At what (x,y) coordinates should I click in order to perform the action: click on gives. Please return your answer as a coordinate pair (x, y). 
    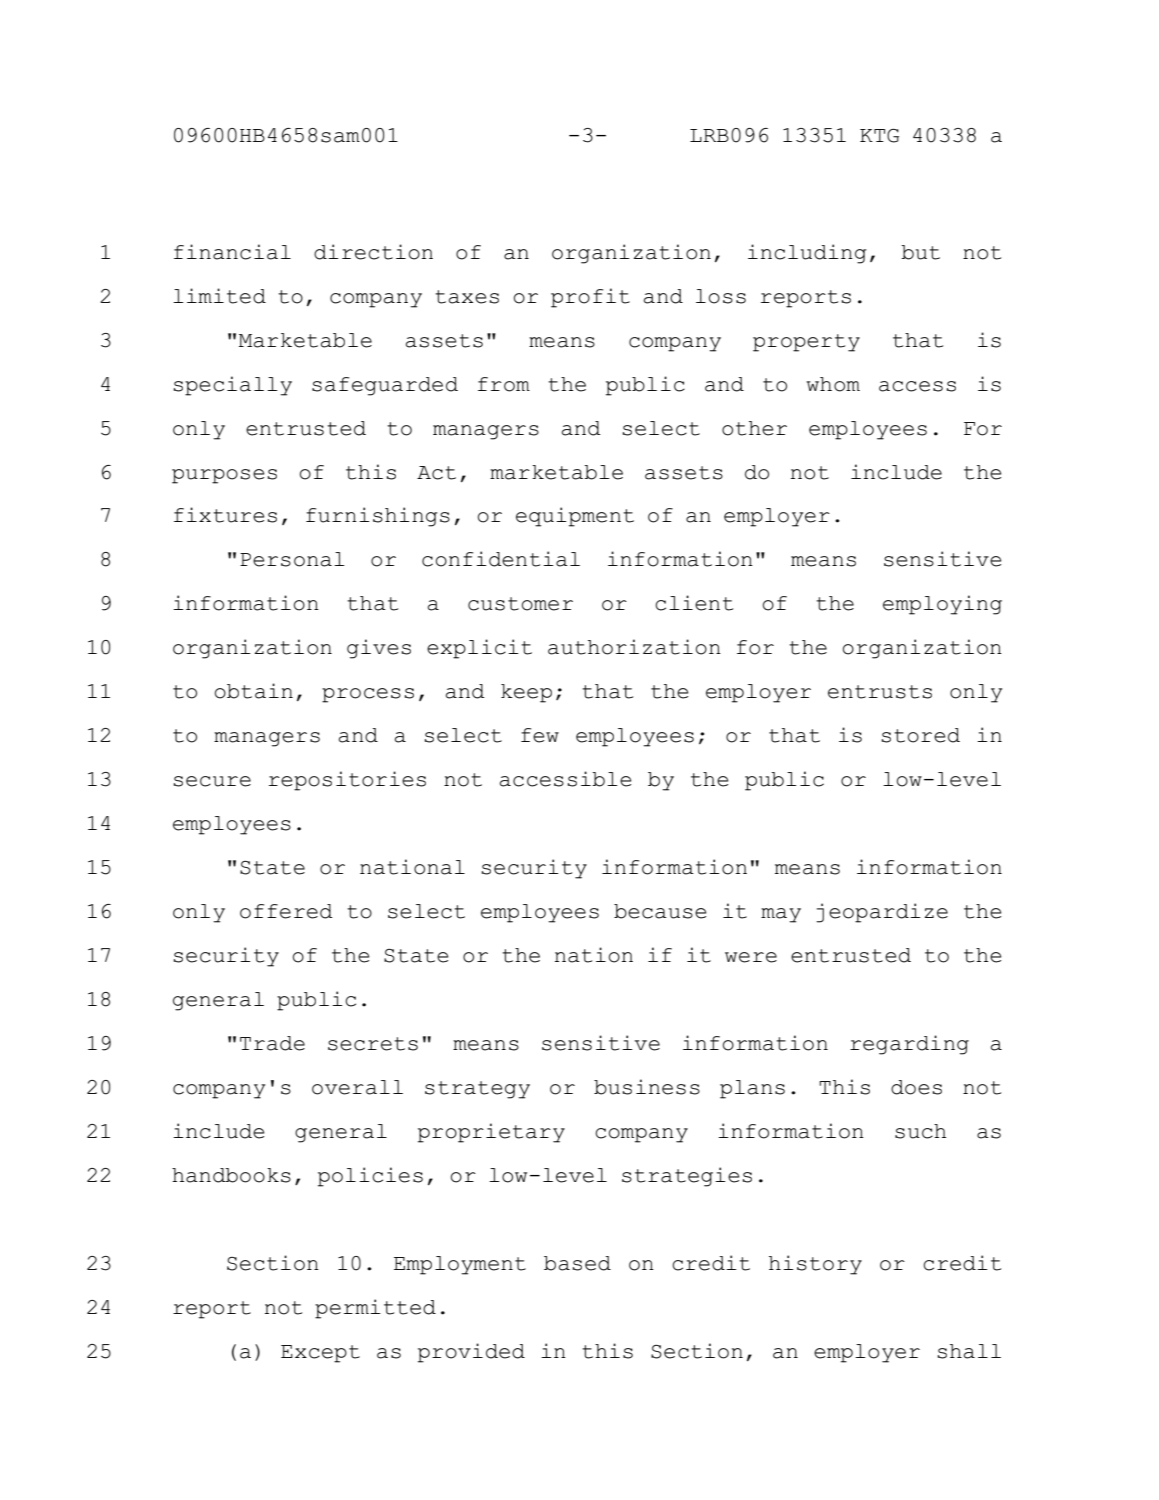
    Looking at the image, I should click on (379, 649).
